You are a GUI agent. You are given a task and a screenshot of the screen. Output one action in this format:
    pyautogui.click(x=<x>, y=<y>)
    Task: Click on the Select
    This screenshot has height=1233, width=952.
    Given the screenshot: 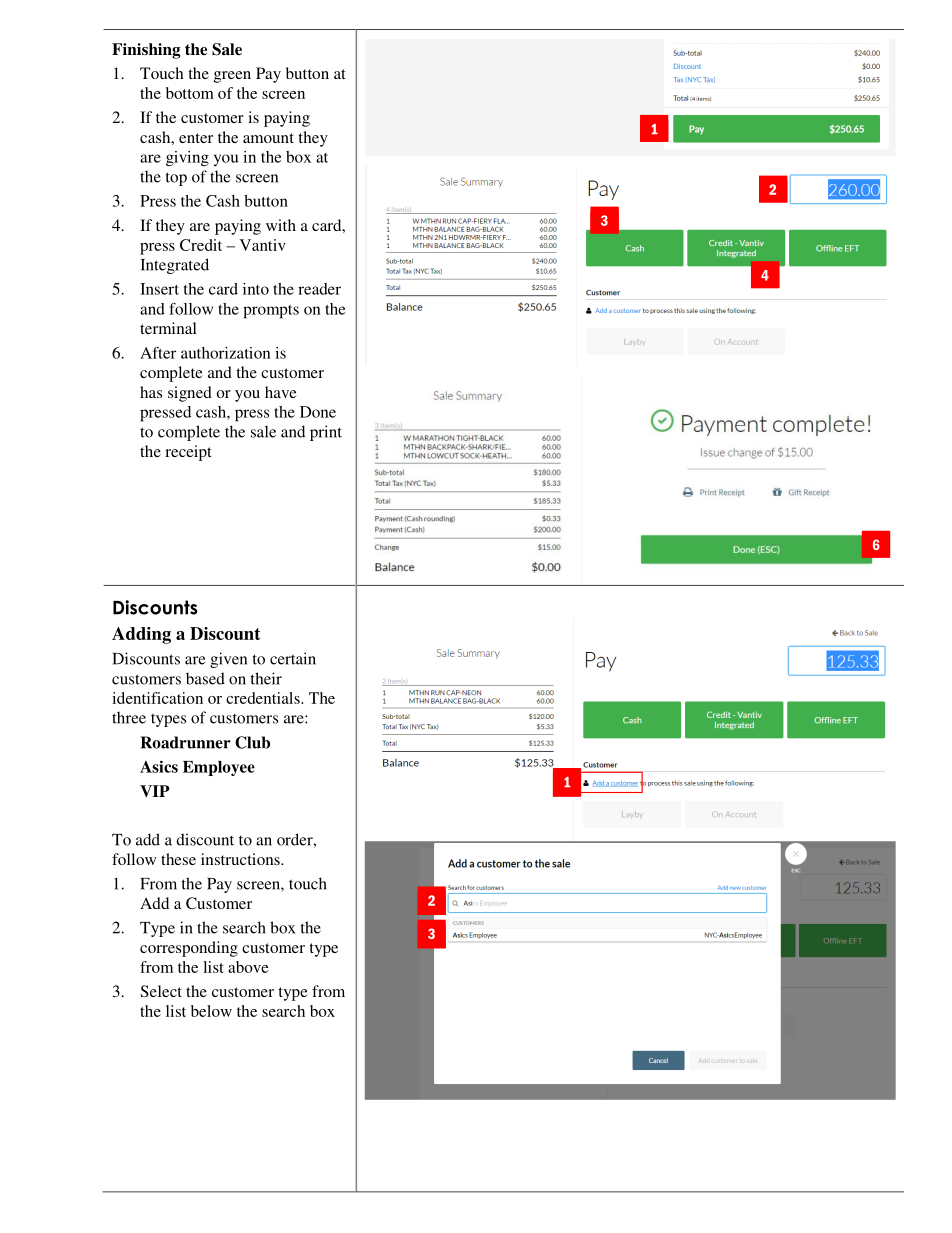 What is the action you would take?
    pyautogui.click(x=161, y=991)
